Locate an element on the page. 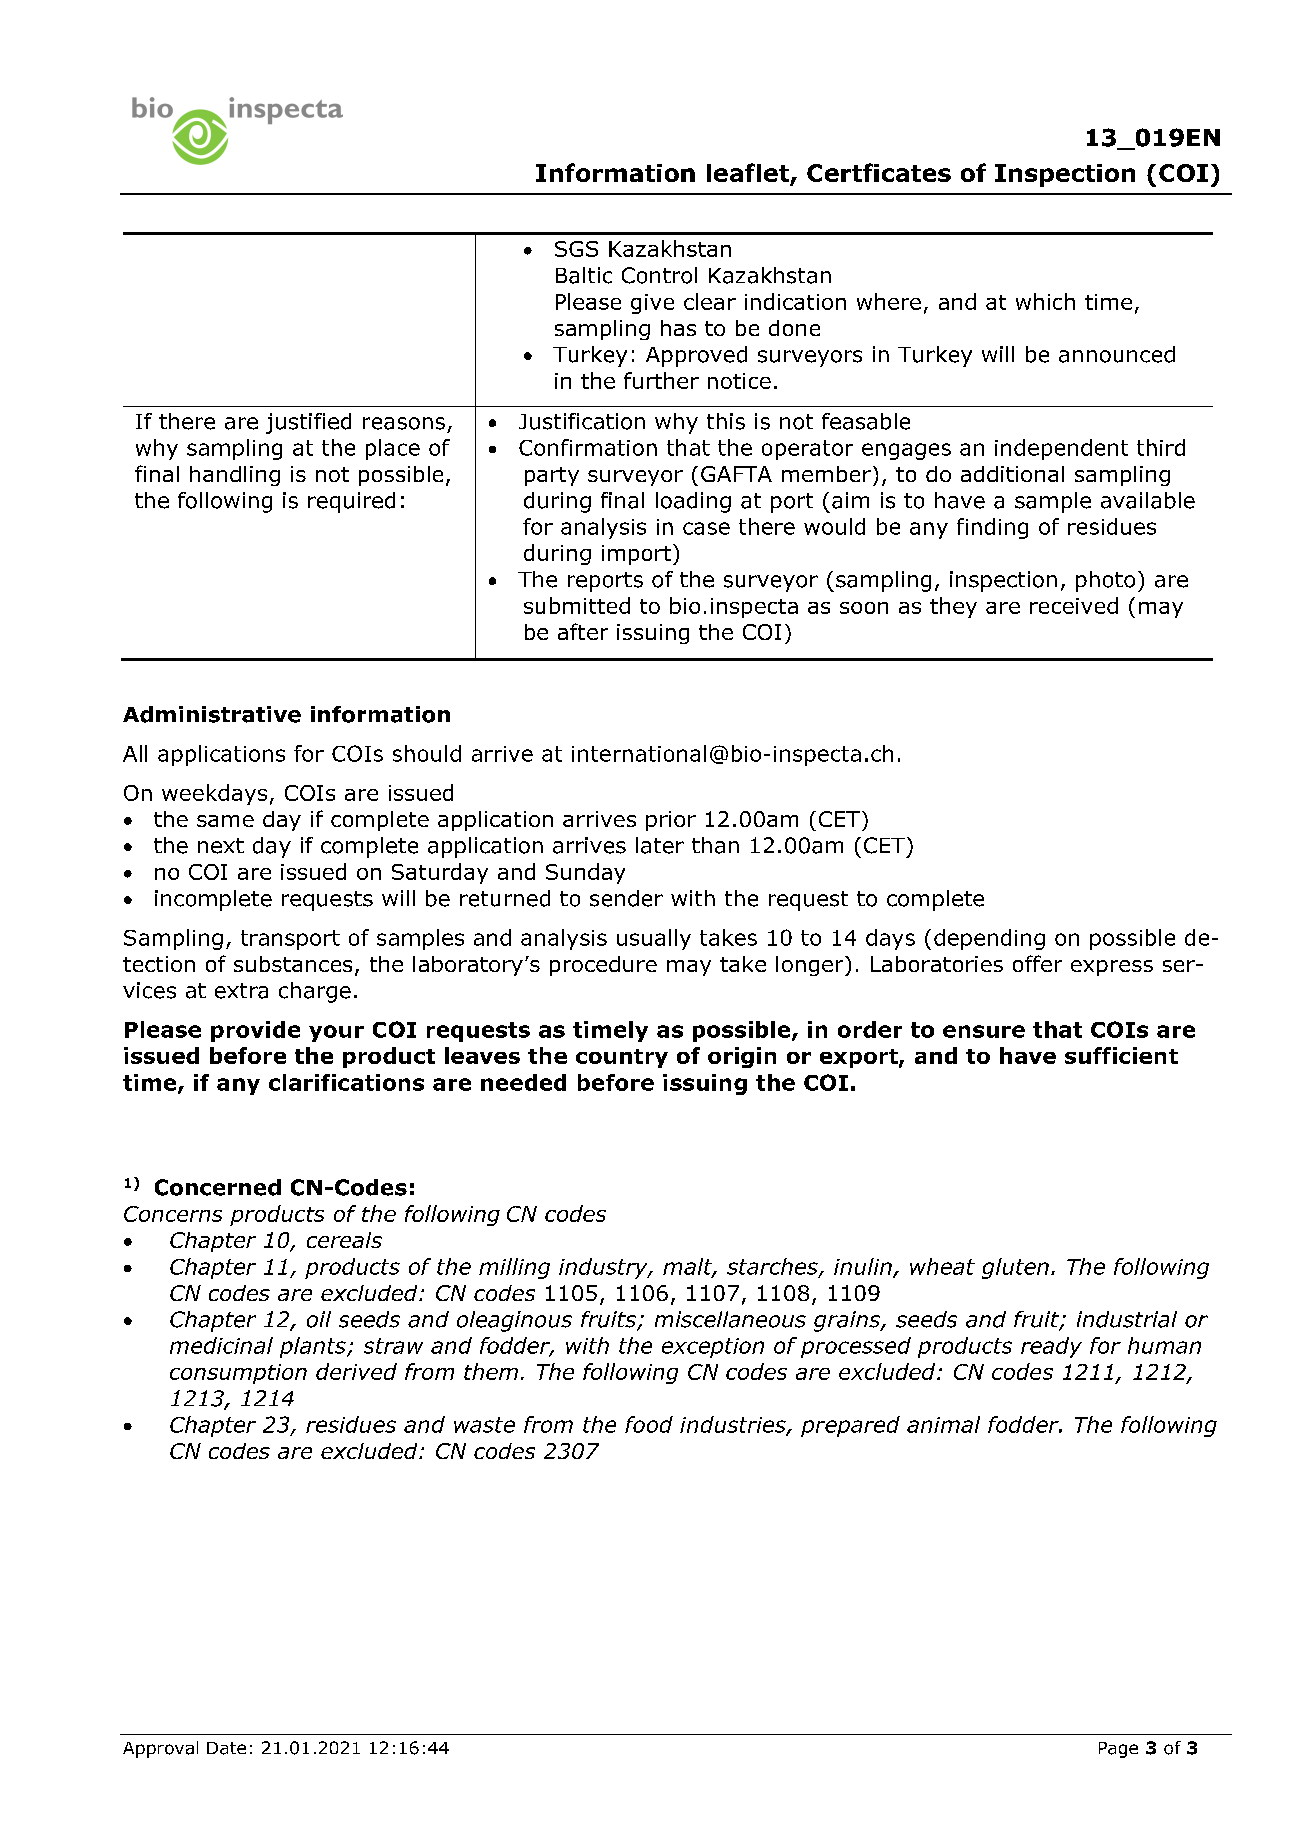  justified is located at coordinates (308, 423).
